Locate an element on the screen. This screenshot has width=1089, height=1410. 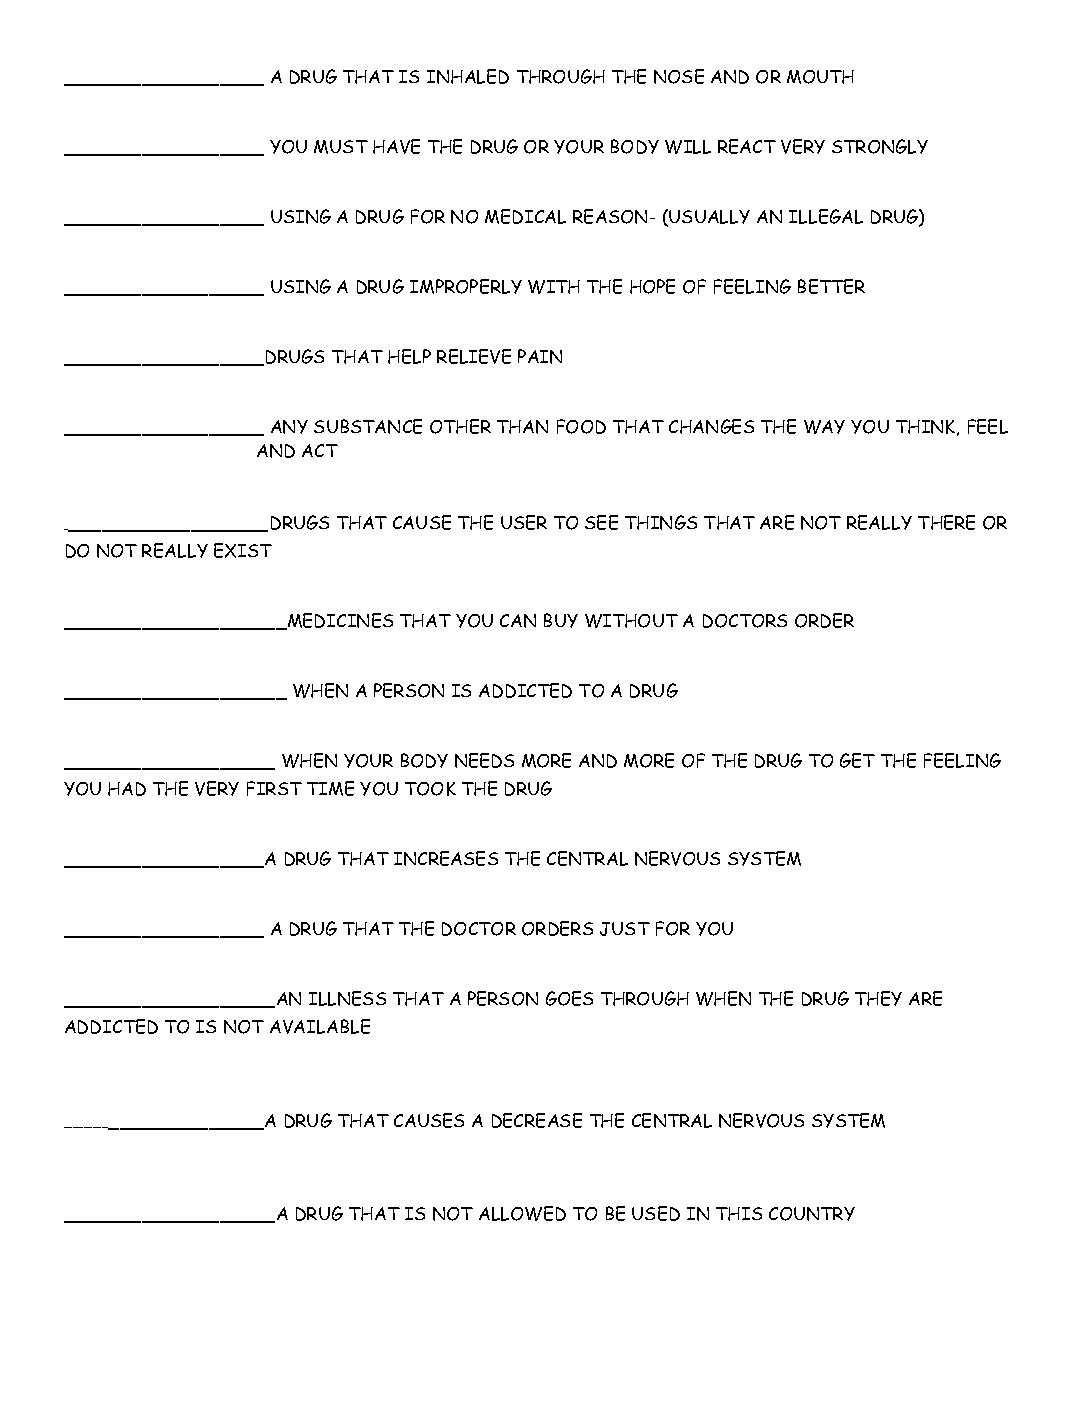
JUST is located at coordinates (625, 929).
